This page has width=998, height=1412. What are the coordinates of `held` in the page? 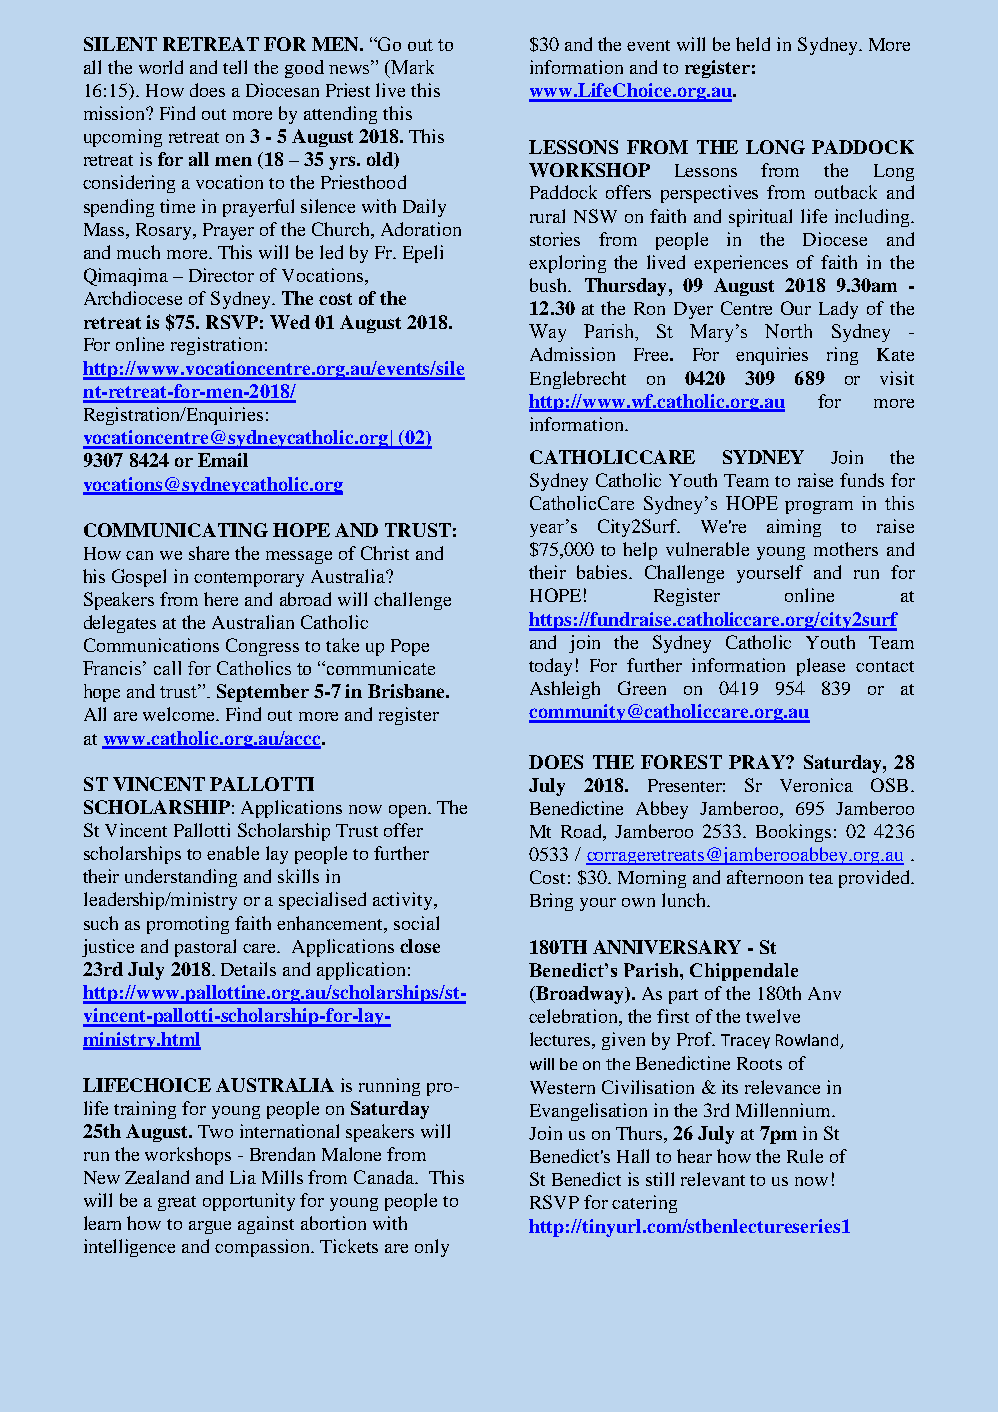 It's located at (753, 44).
